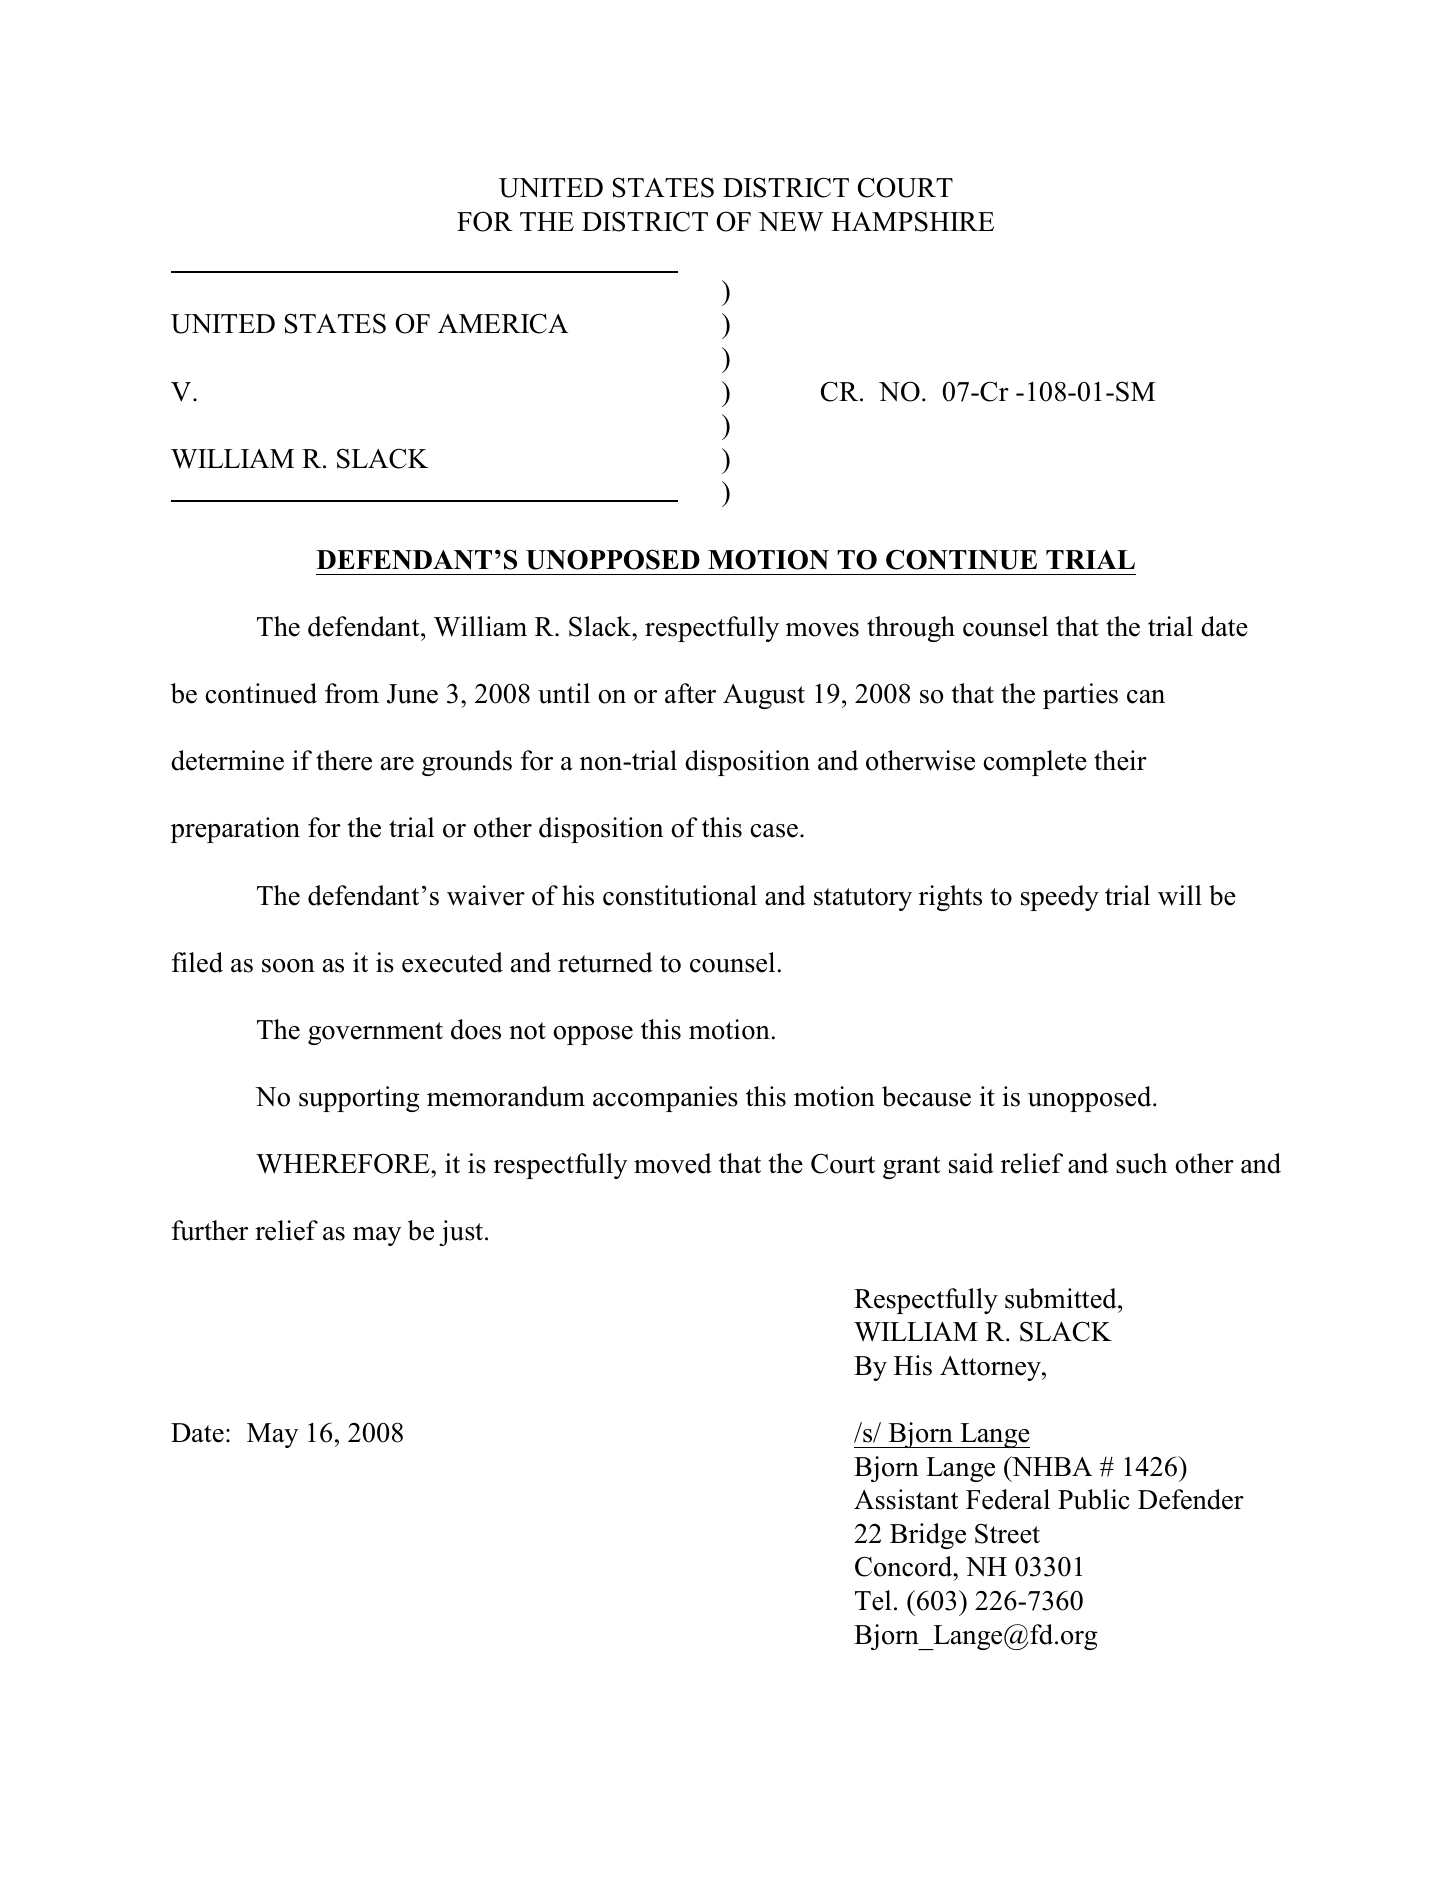 This screenshot has height=1879, width=1452. I want to click on submitted, so click(1062, 1298).
